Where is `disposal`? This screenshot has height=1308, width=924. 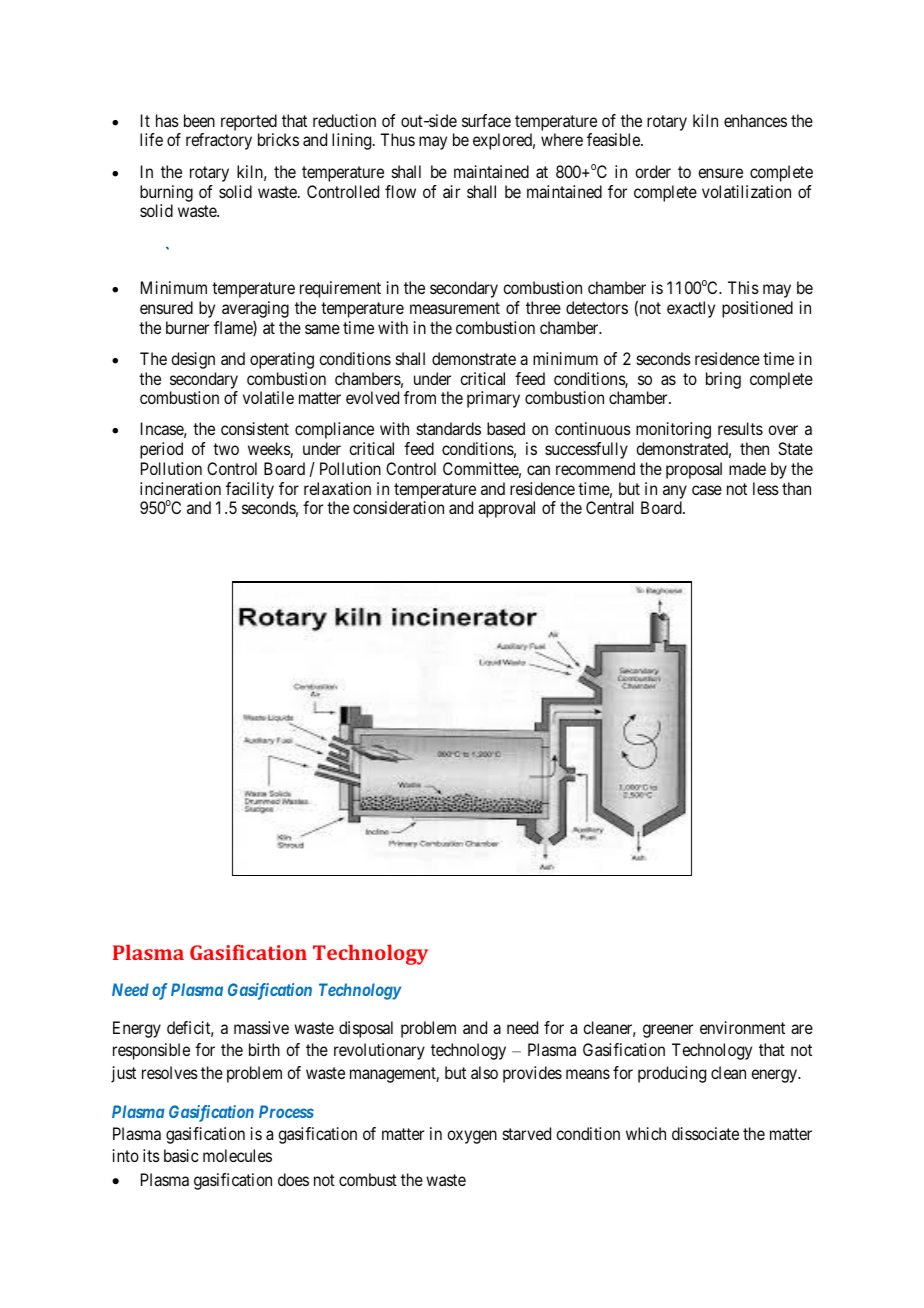
disposal is located at coordinates (366, 1029).
